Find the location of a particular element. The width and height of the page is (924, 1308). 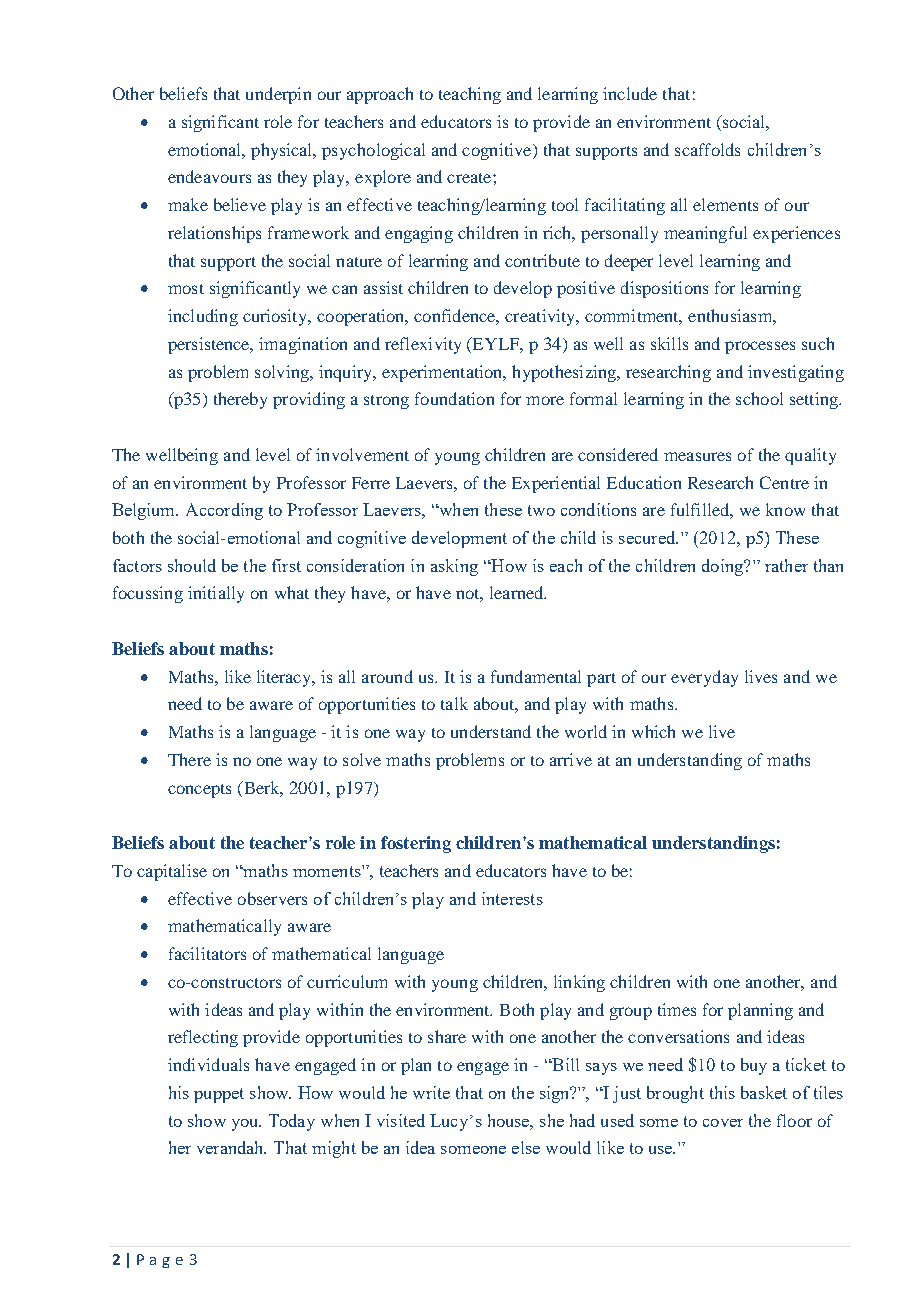

puppet is located at coordinates (219, 1095).
